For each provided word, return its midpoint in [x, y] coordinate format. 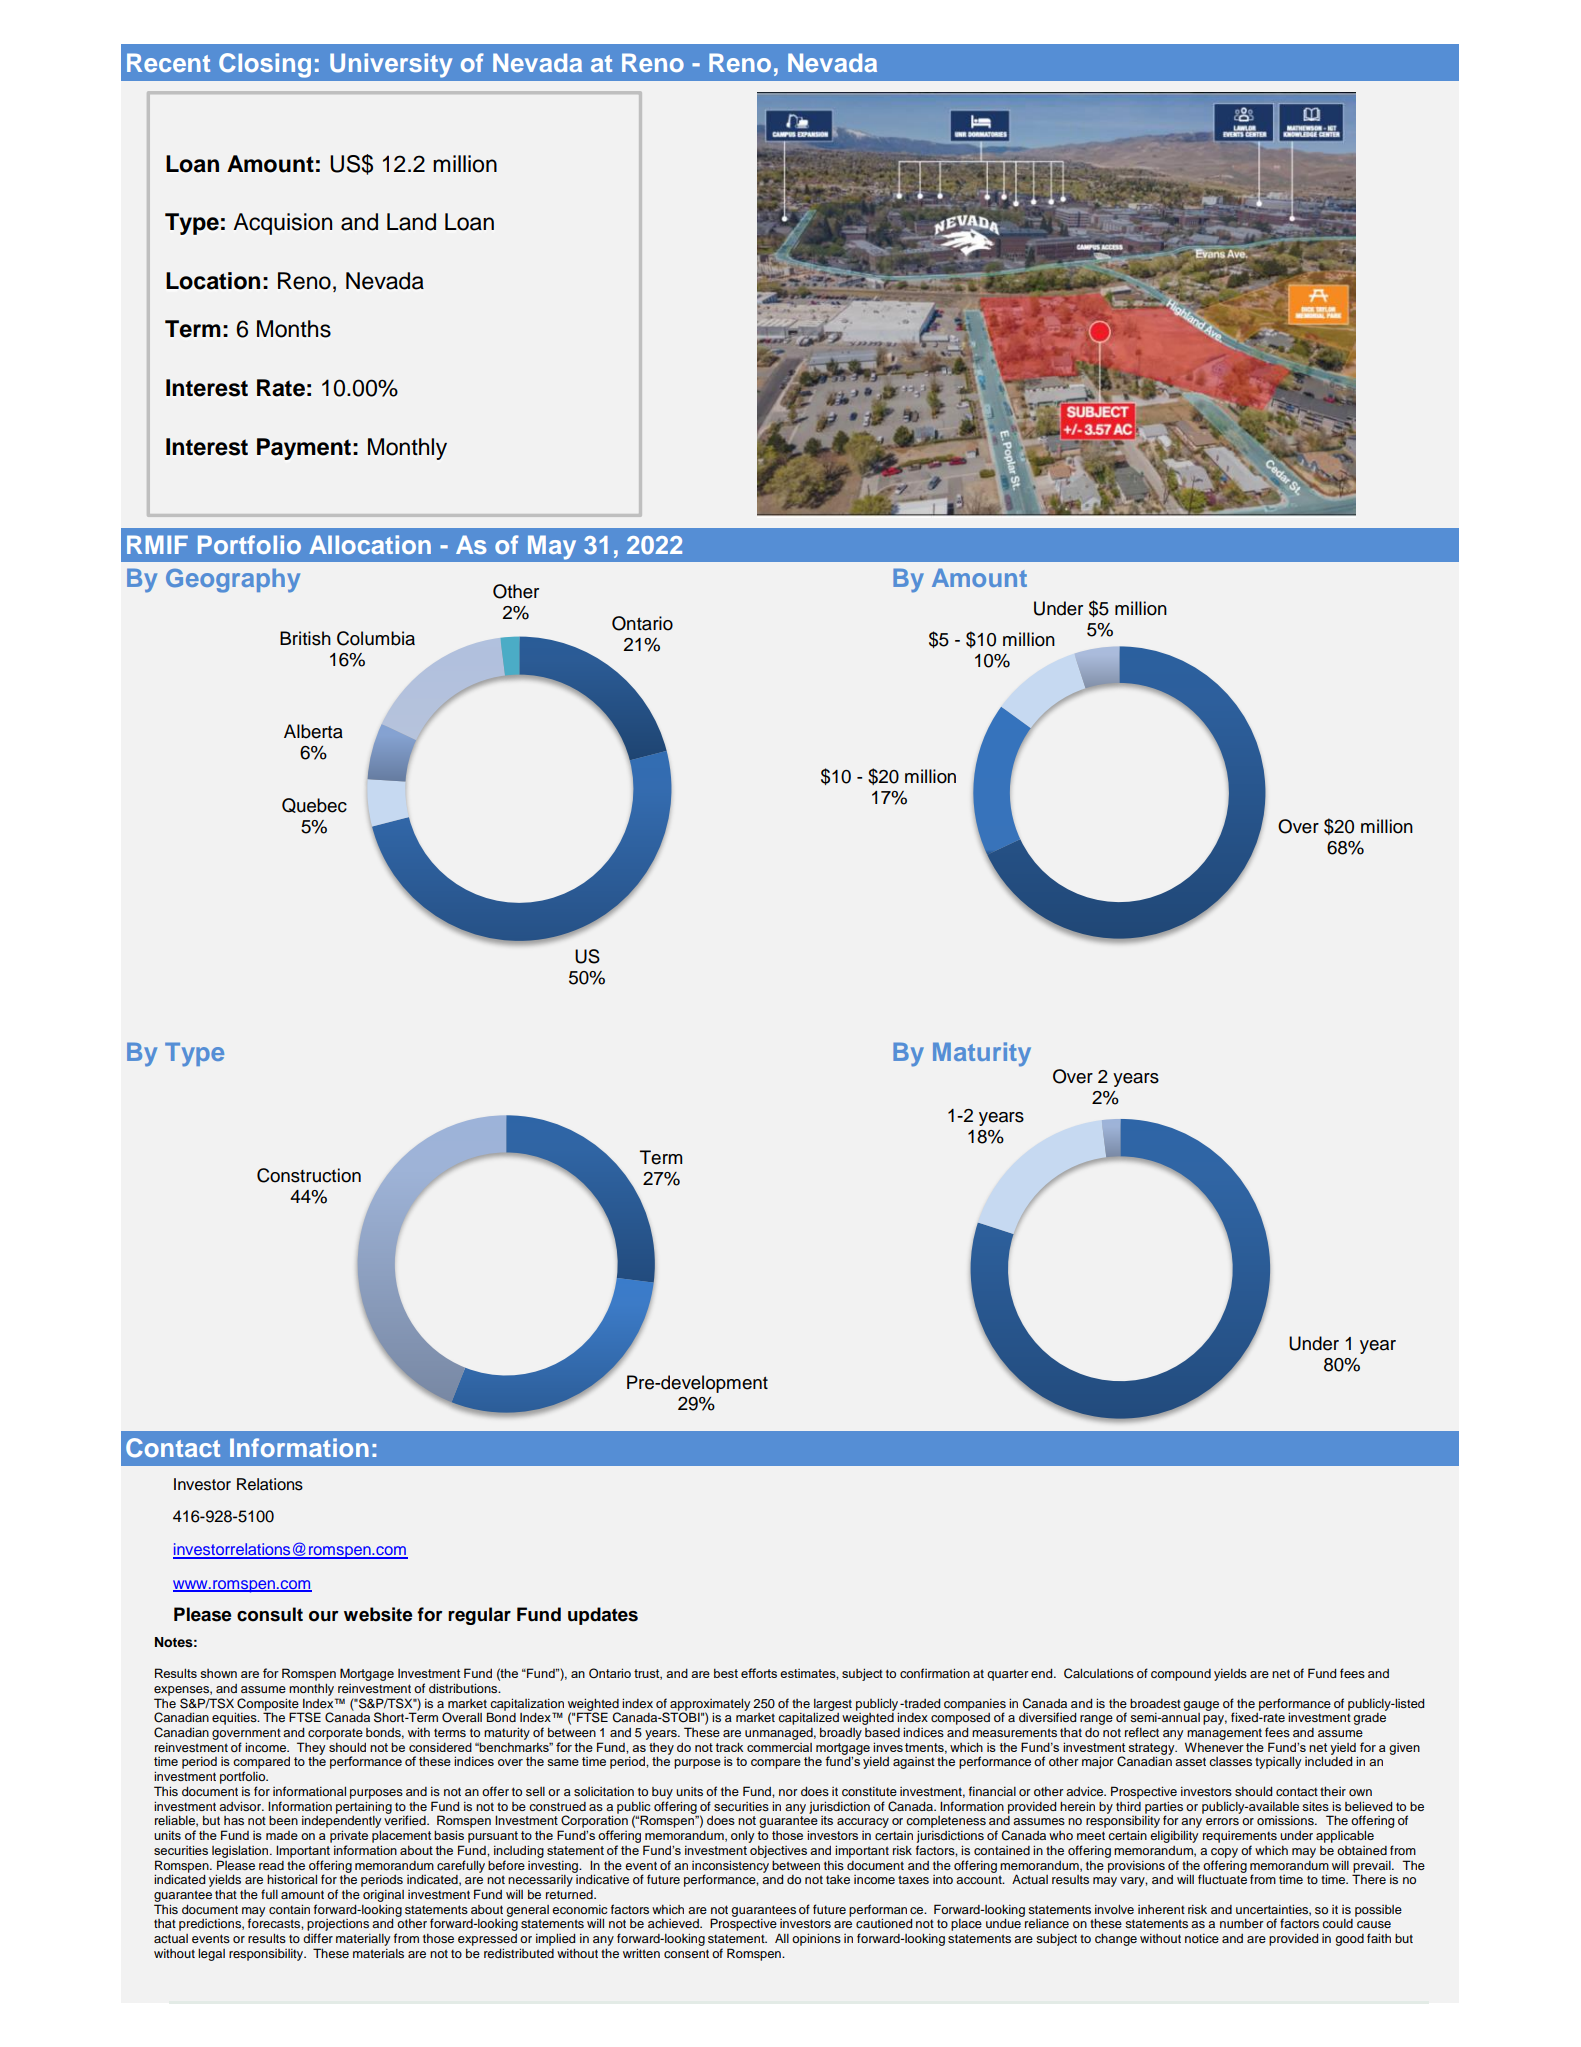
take [838, 1879]
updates [603, 1616]
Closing [265, 65]
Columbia [376, 638]
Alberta [313, 731]
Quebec [314, 805]
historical [292, 1879]
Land [411, 222]
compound [1181, 1675]
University [391, 65]
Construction [309, 1175]
